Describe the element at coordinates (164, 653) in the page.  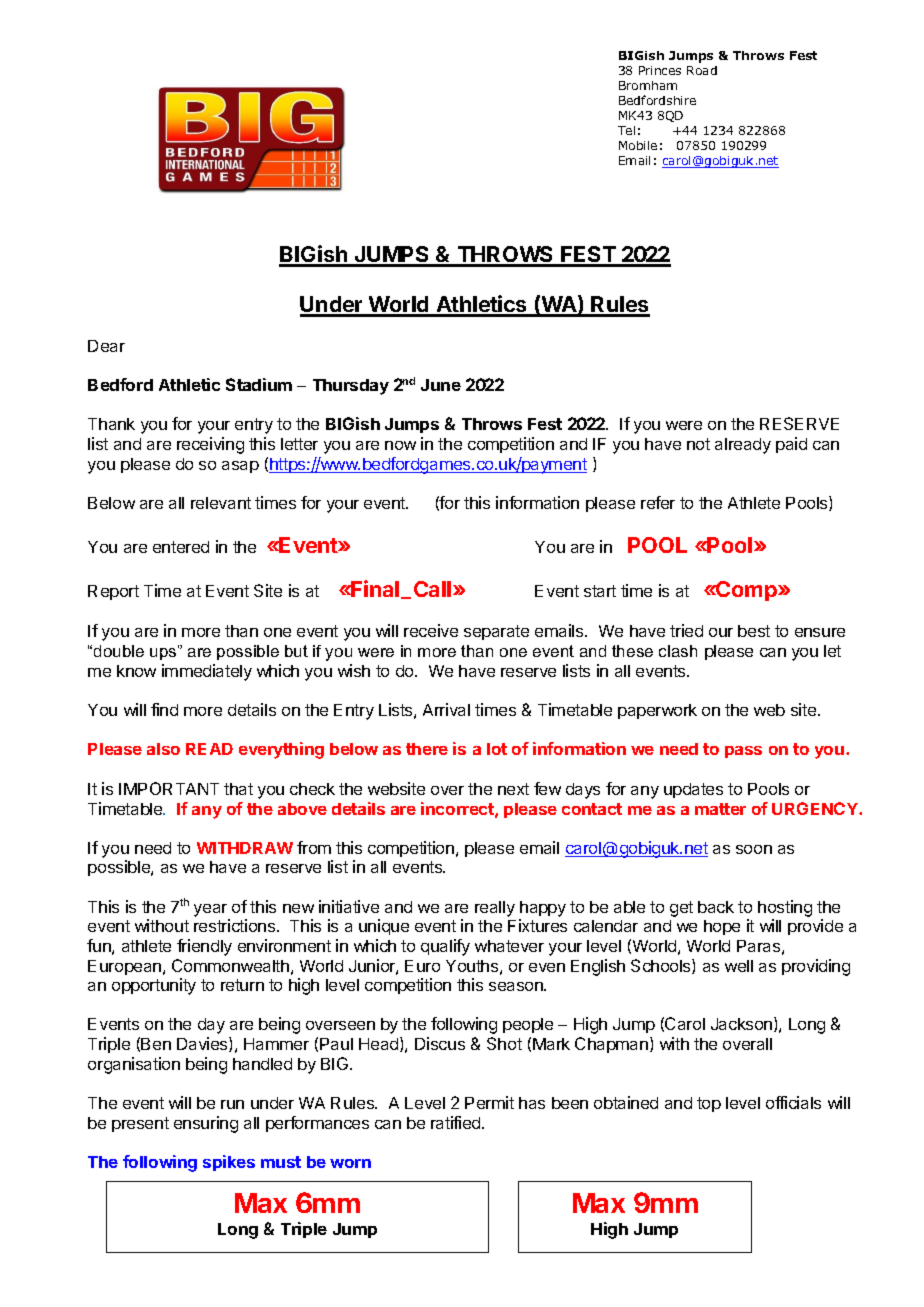
I see `ups` at that location.
